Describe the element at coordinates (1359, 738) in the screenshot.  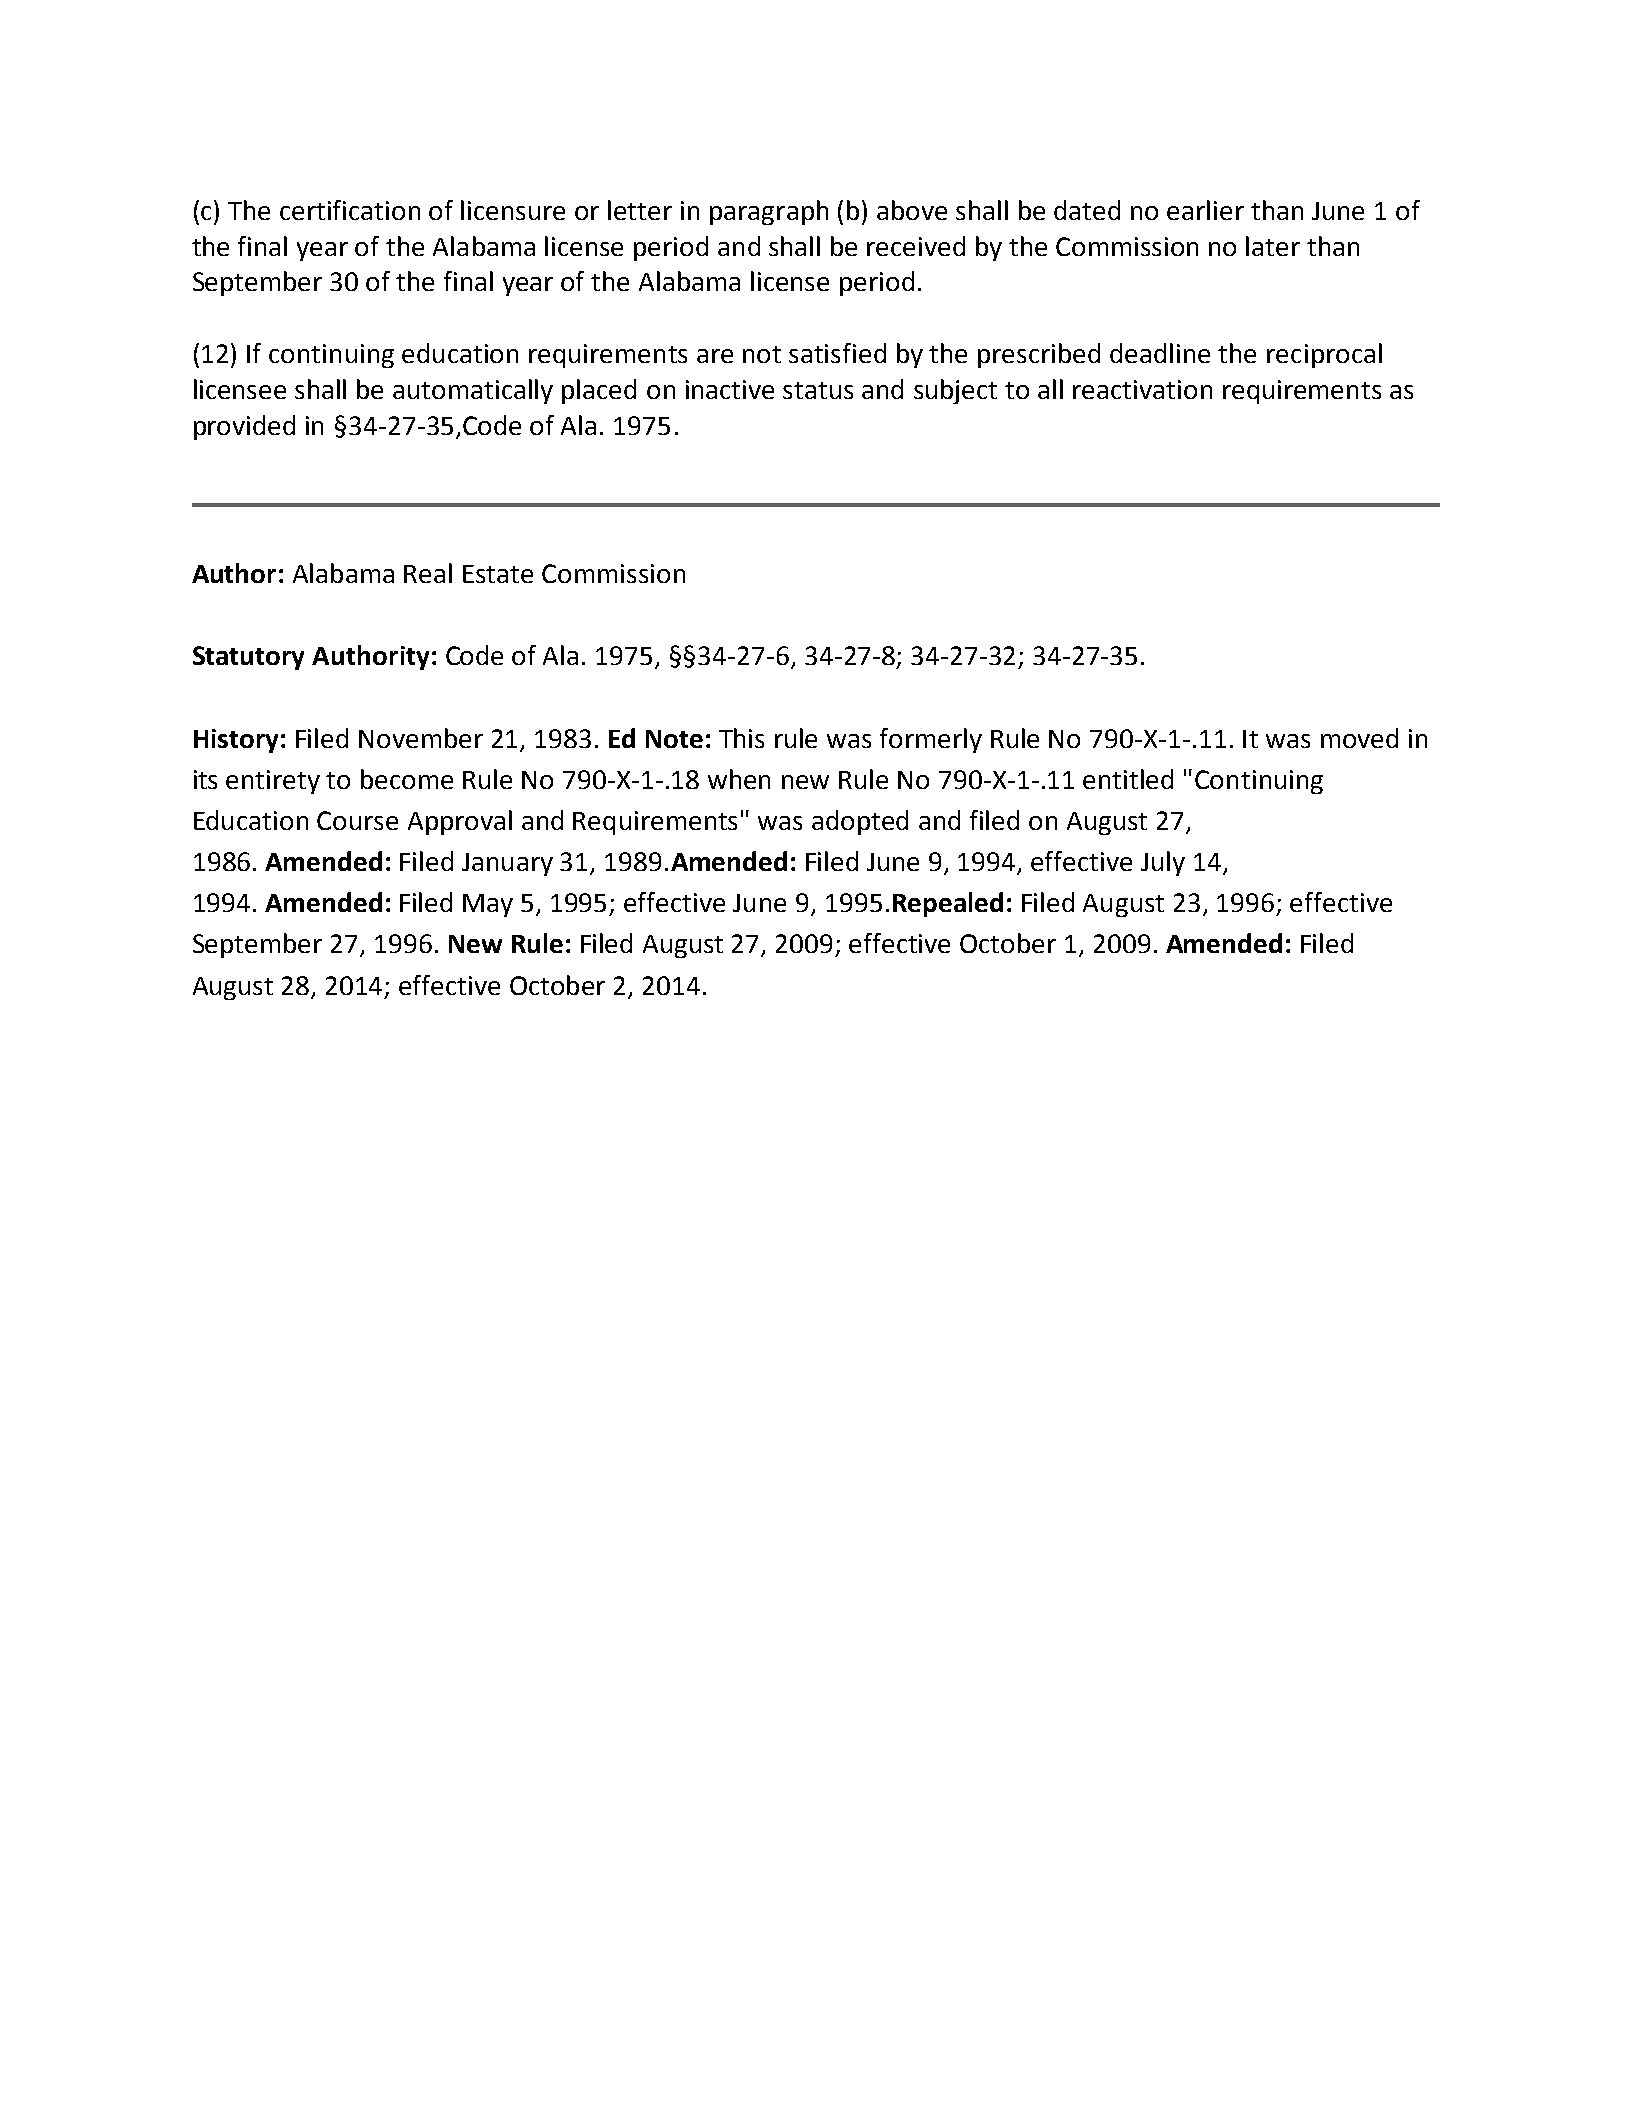
I see `moved` at that location.
